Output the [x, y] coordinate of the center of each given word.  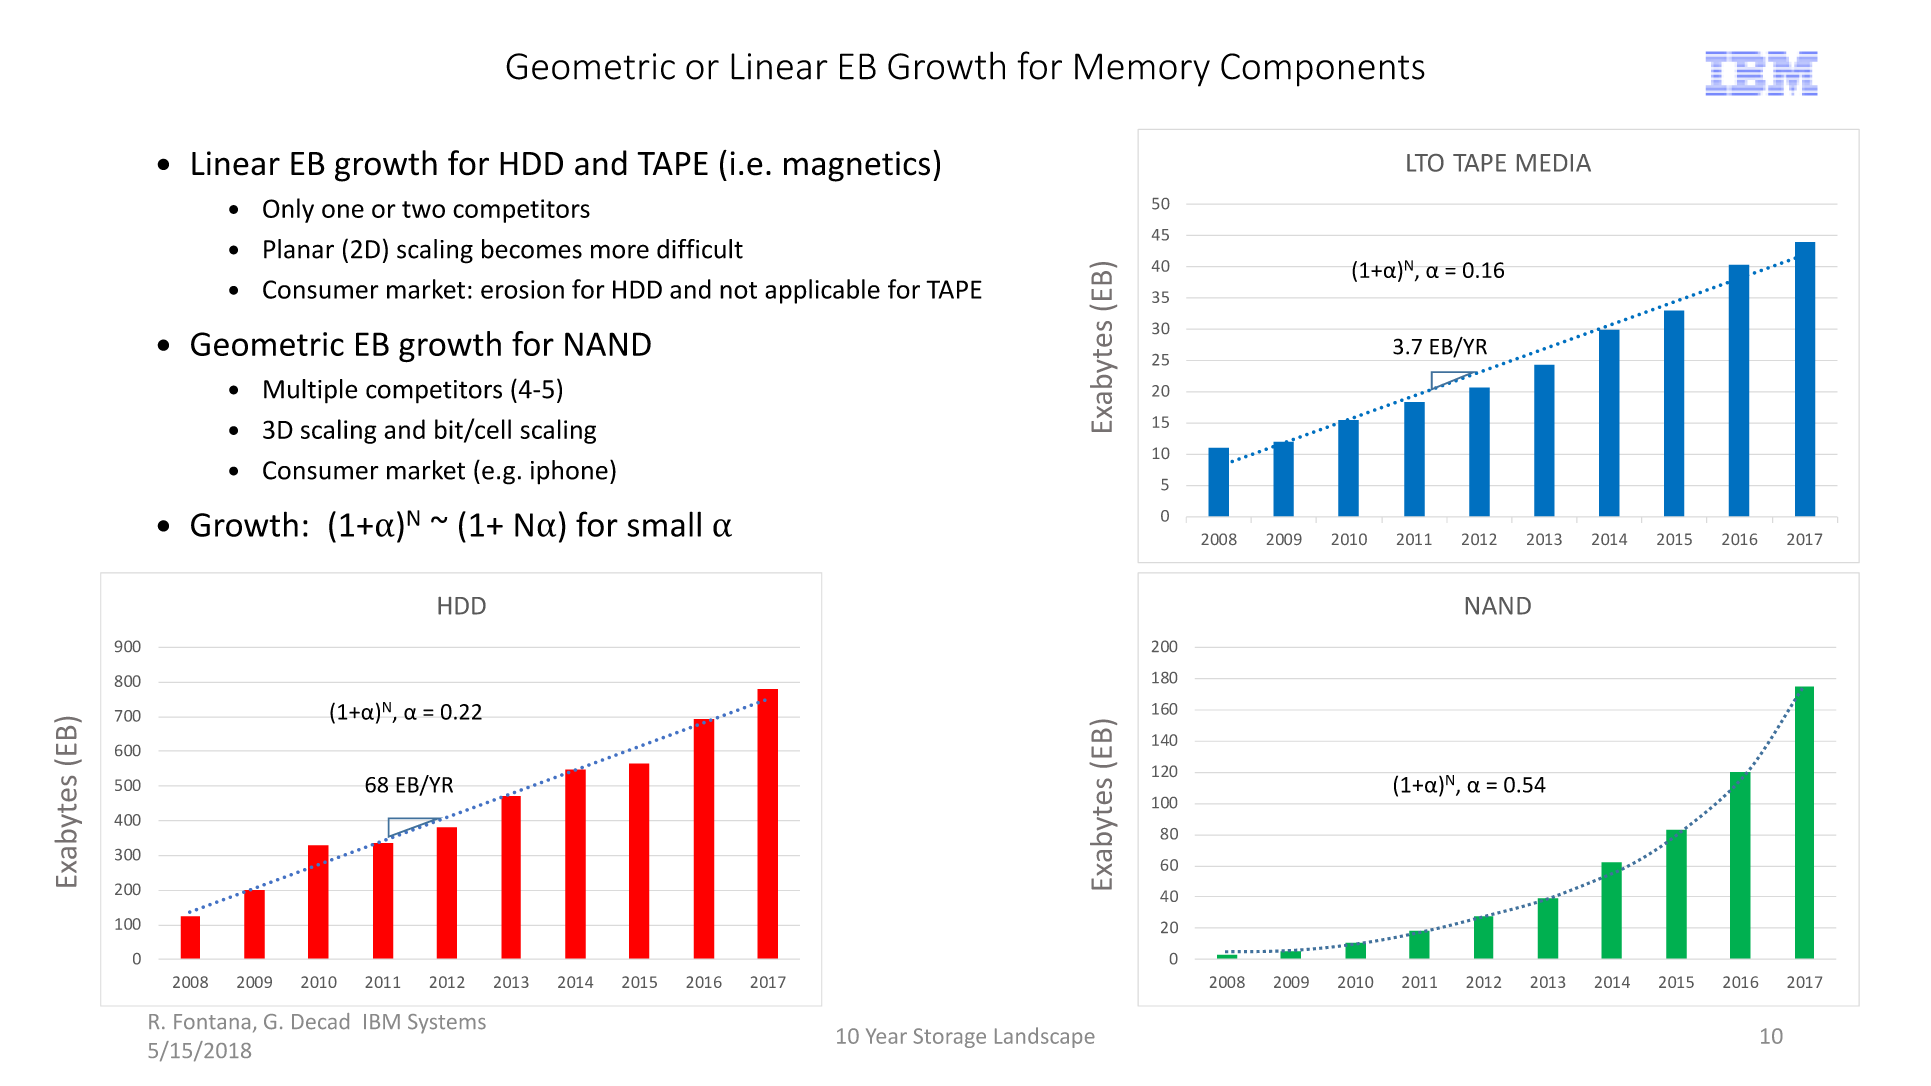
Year [886, 1036]
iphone [569, 472]
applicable [822, 291]
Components [1323, 70]
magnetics [857, 166]
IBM [382, 1021]
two [423, 209]
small [664, 524]
